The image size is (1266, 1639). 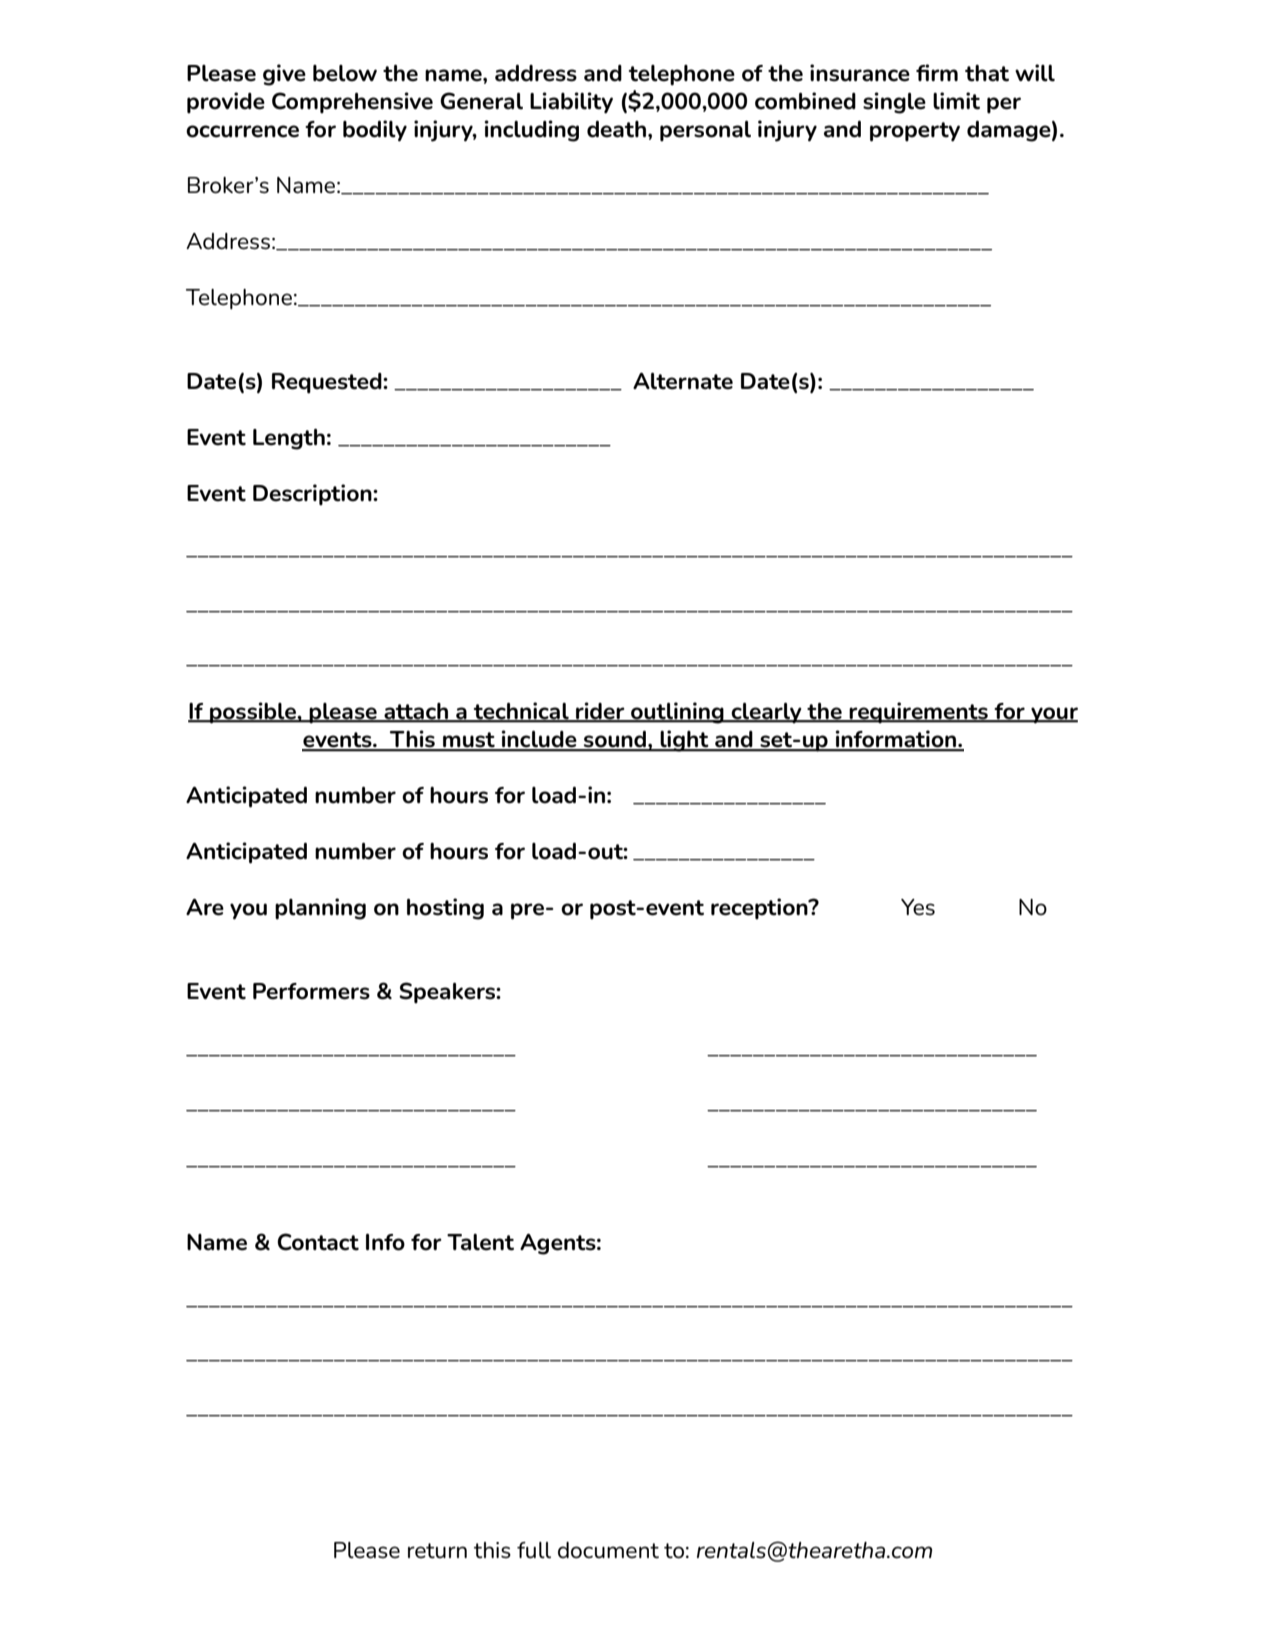 I want to click on Yes, so click(x=918, y=907).
